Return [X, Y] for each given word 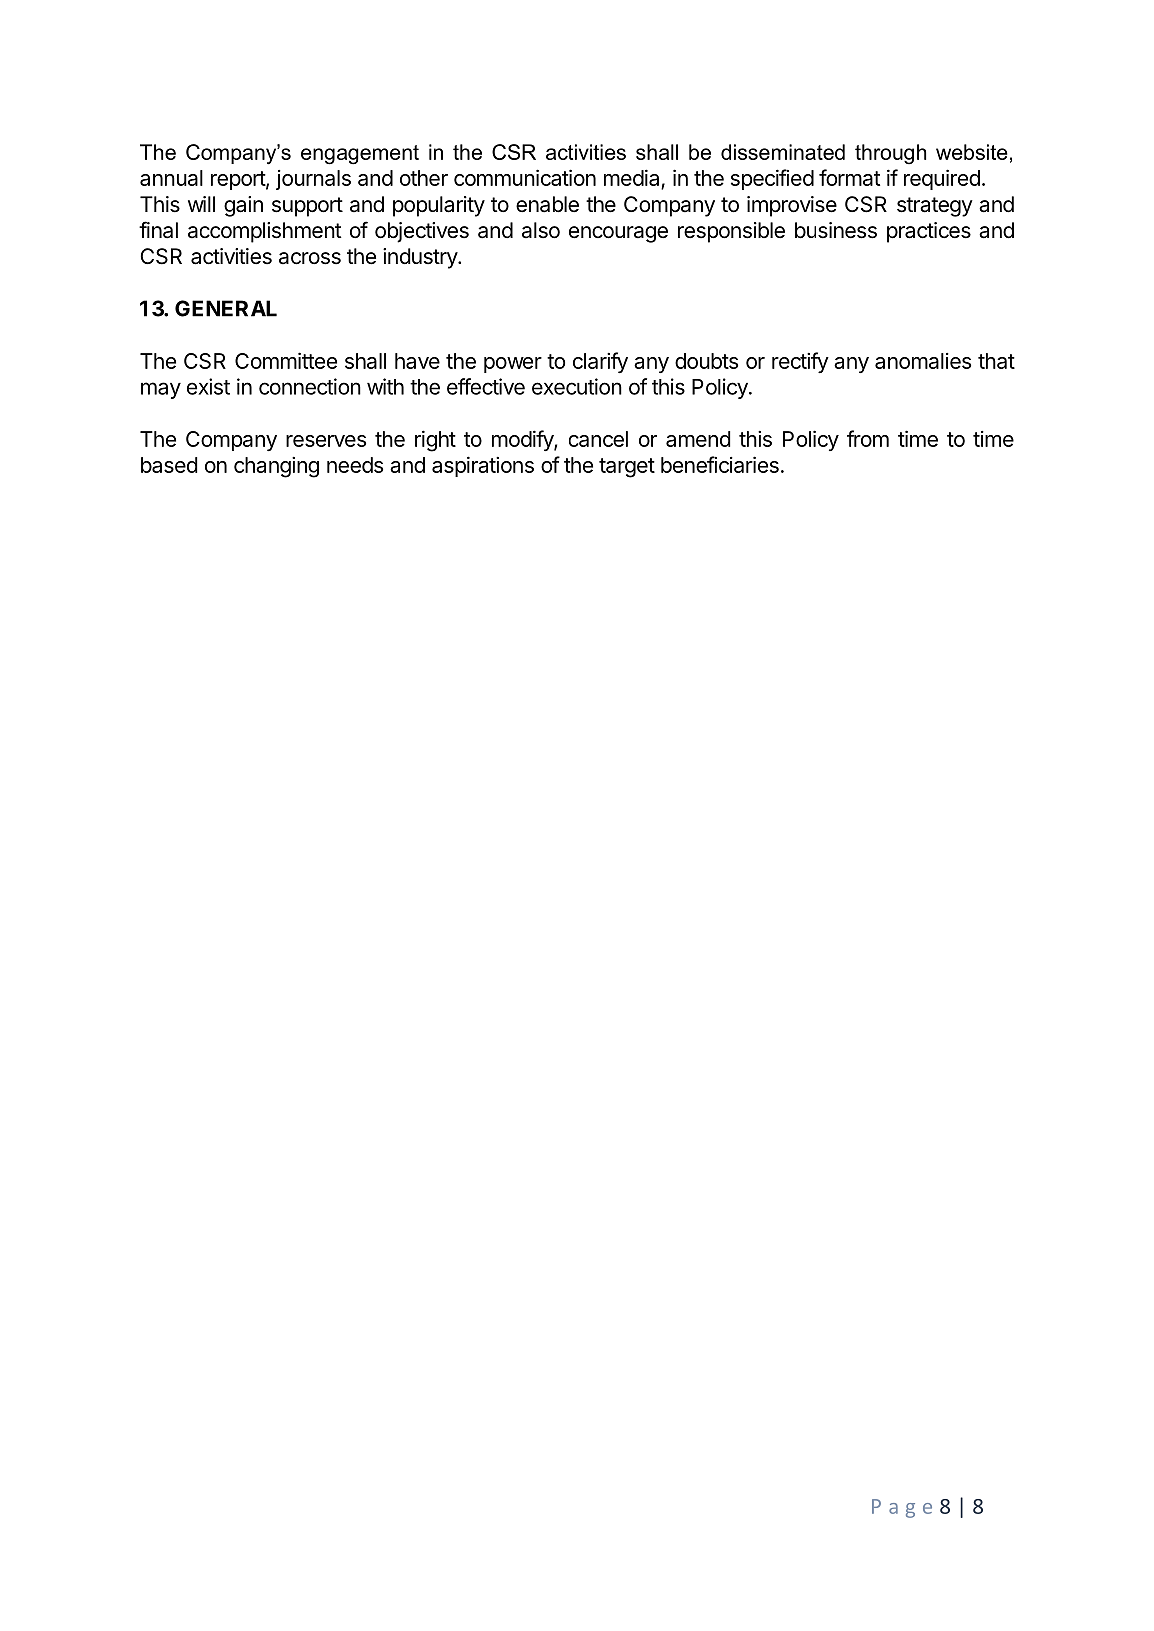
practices [929, 232]
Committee [286, 360]
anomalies [923, 361]
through [890, 154]
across [310, 258]
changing [276, 467]
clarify [600, 362]
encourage [618, 234]
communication [525, 177]
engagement [360, 155]
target [627, 468]
